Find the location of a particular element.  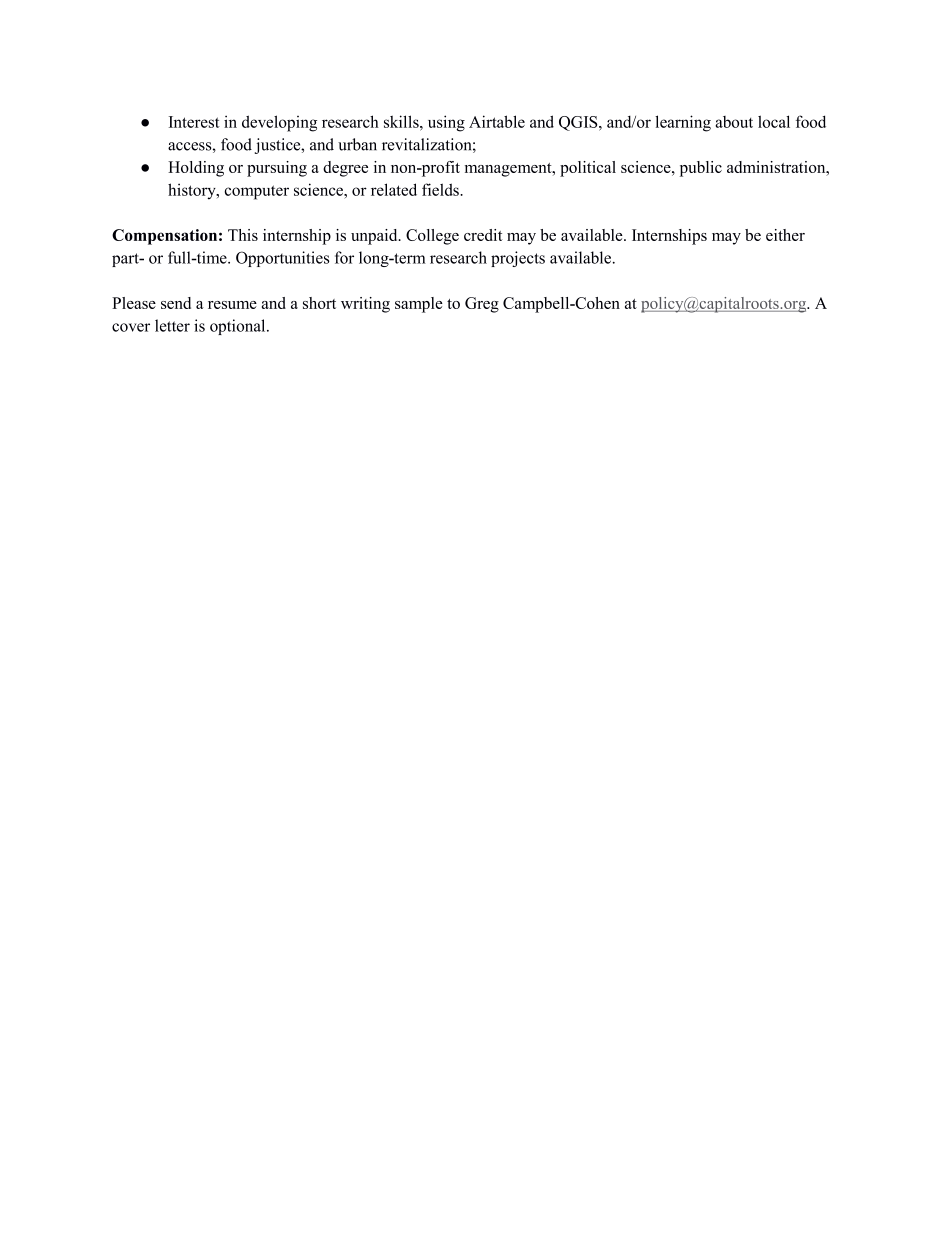

credit is located at coordinates (483, 235).
